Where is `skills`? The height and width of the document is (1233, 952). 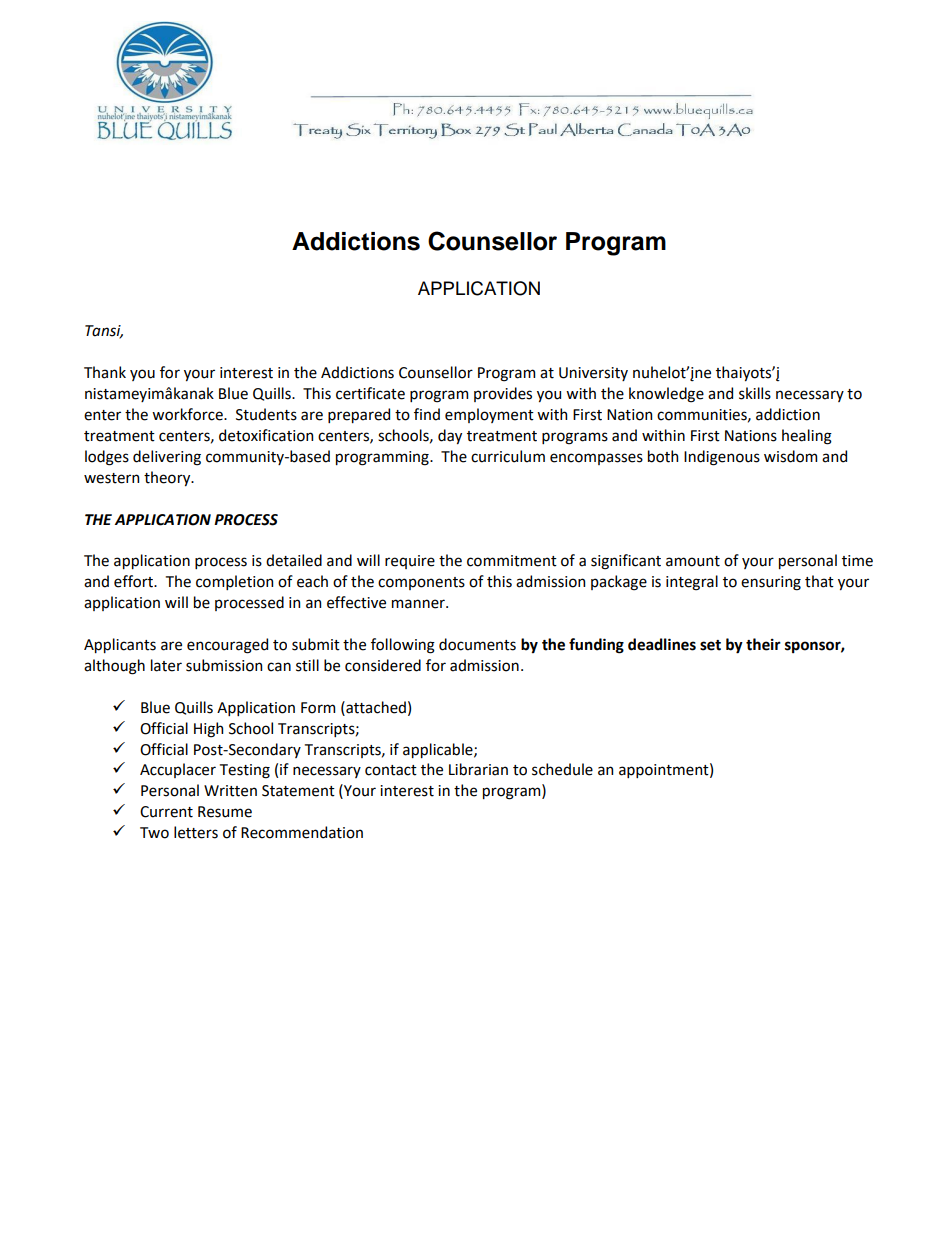
skills is located at coordinates (755, 393).
